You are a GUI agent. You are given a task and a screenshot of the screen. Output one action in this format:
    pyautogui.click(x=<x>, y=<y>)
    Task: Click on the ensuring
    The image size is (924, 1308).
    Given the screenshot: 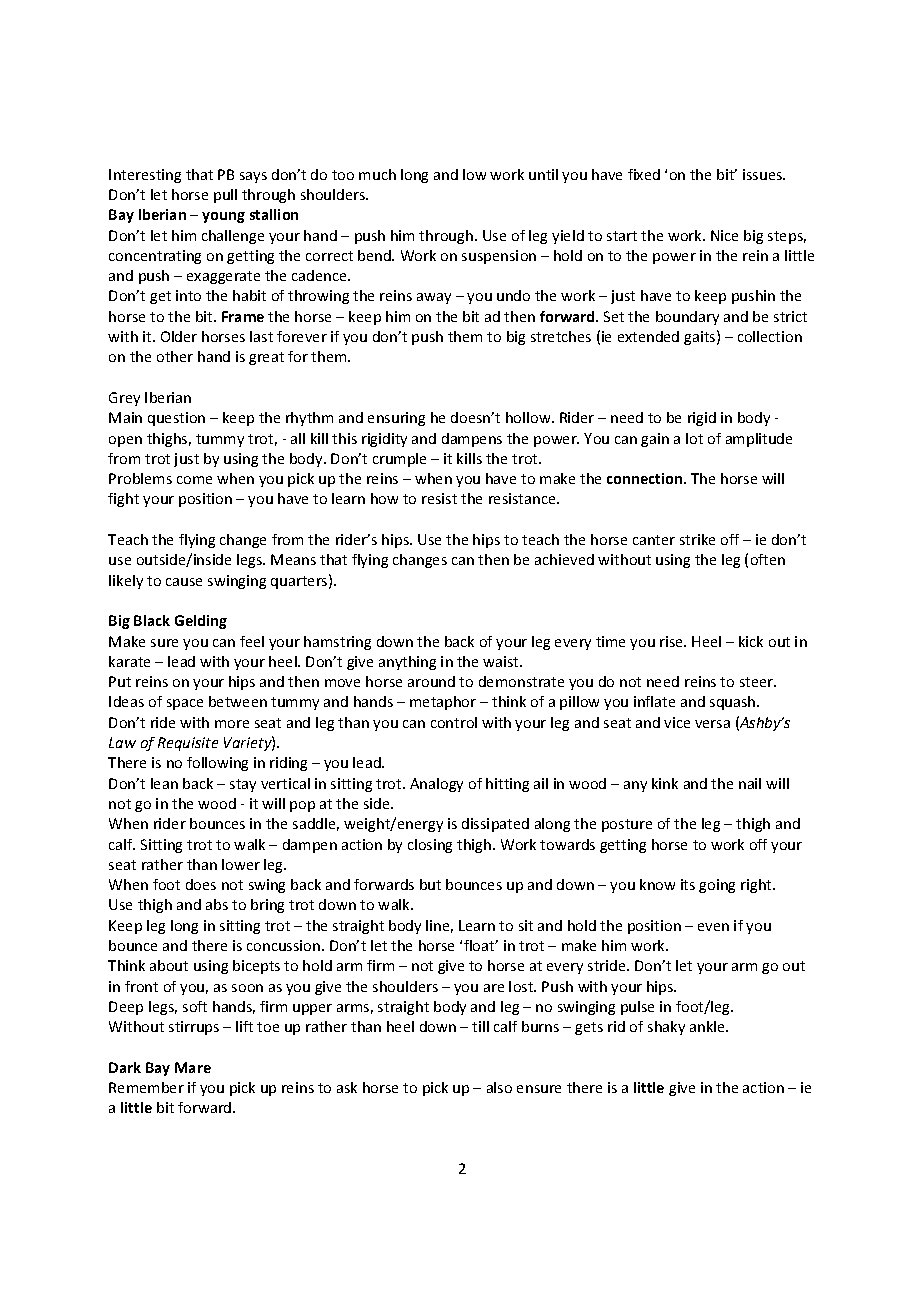 What is the action you would take?
    pyautogui.click(x=396, y=419)
